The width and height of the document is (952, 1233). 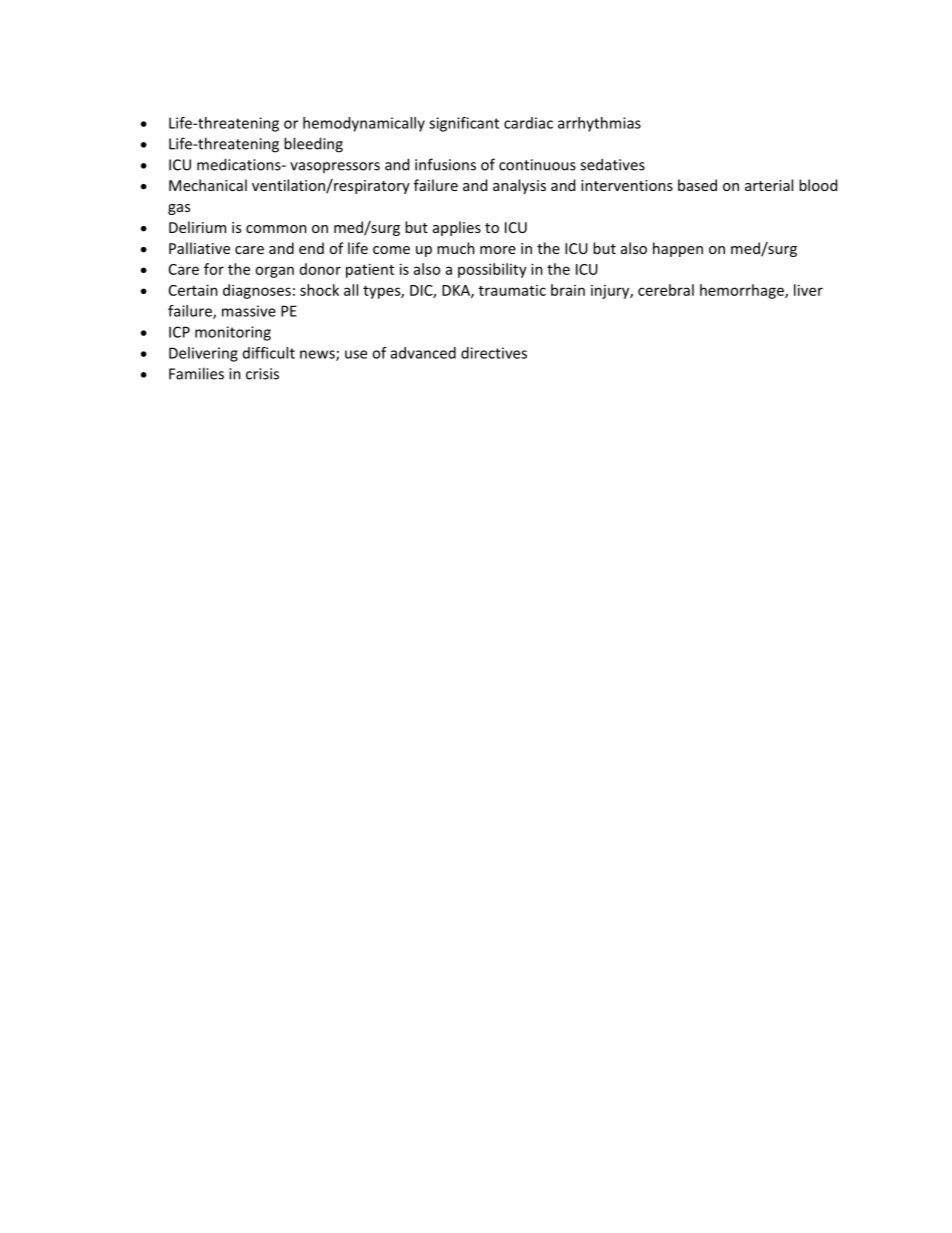 I want to click on happen, so click(x=678, y=249).
